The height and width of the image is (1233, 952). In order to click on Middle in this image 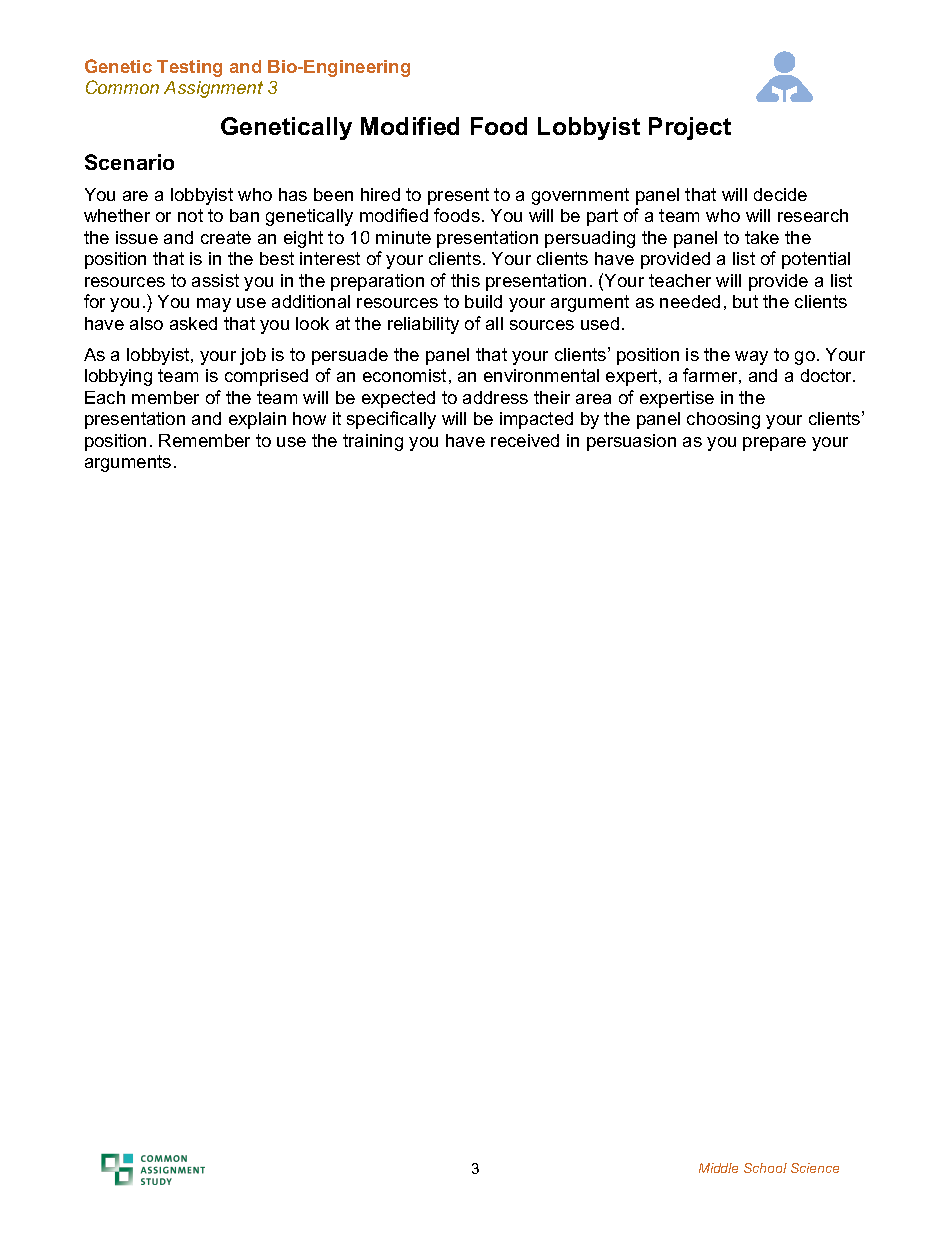, I will do `click(718, 1168)`.
